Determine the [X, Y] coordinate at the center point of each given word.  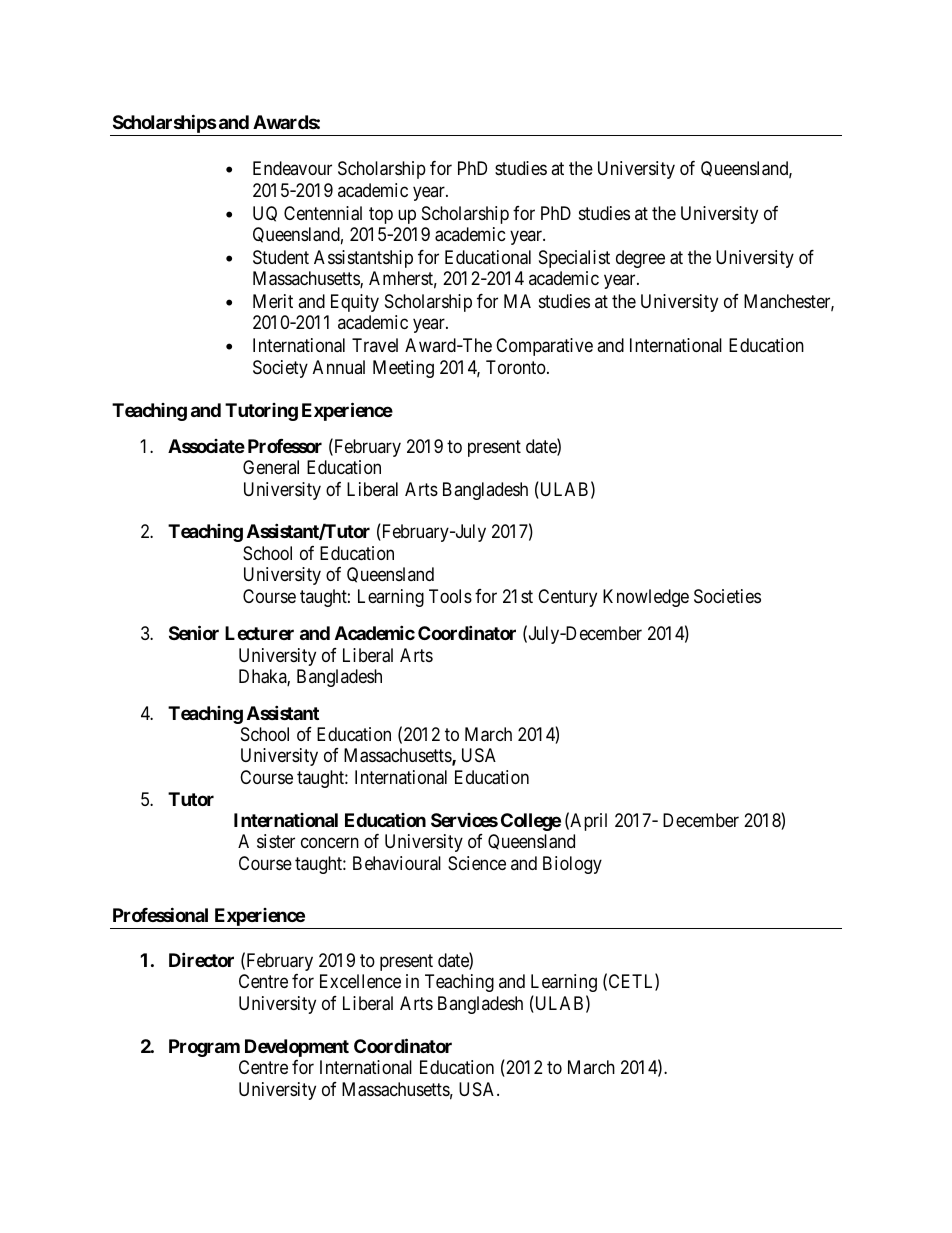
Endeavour [292, 168]
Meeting [403, 369]
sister [276, 841]
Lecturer [259, 633]
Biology [572, 865]
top [381, 215]
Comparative [544, 347]
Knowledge [646, 598]
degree [640, 259]
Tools [450, 596]
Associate [206, 446]
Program [204, 1048]
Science [477, 863]
